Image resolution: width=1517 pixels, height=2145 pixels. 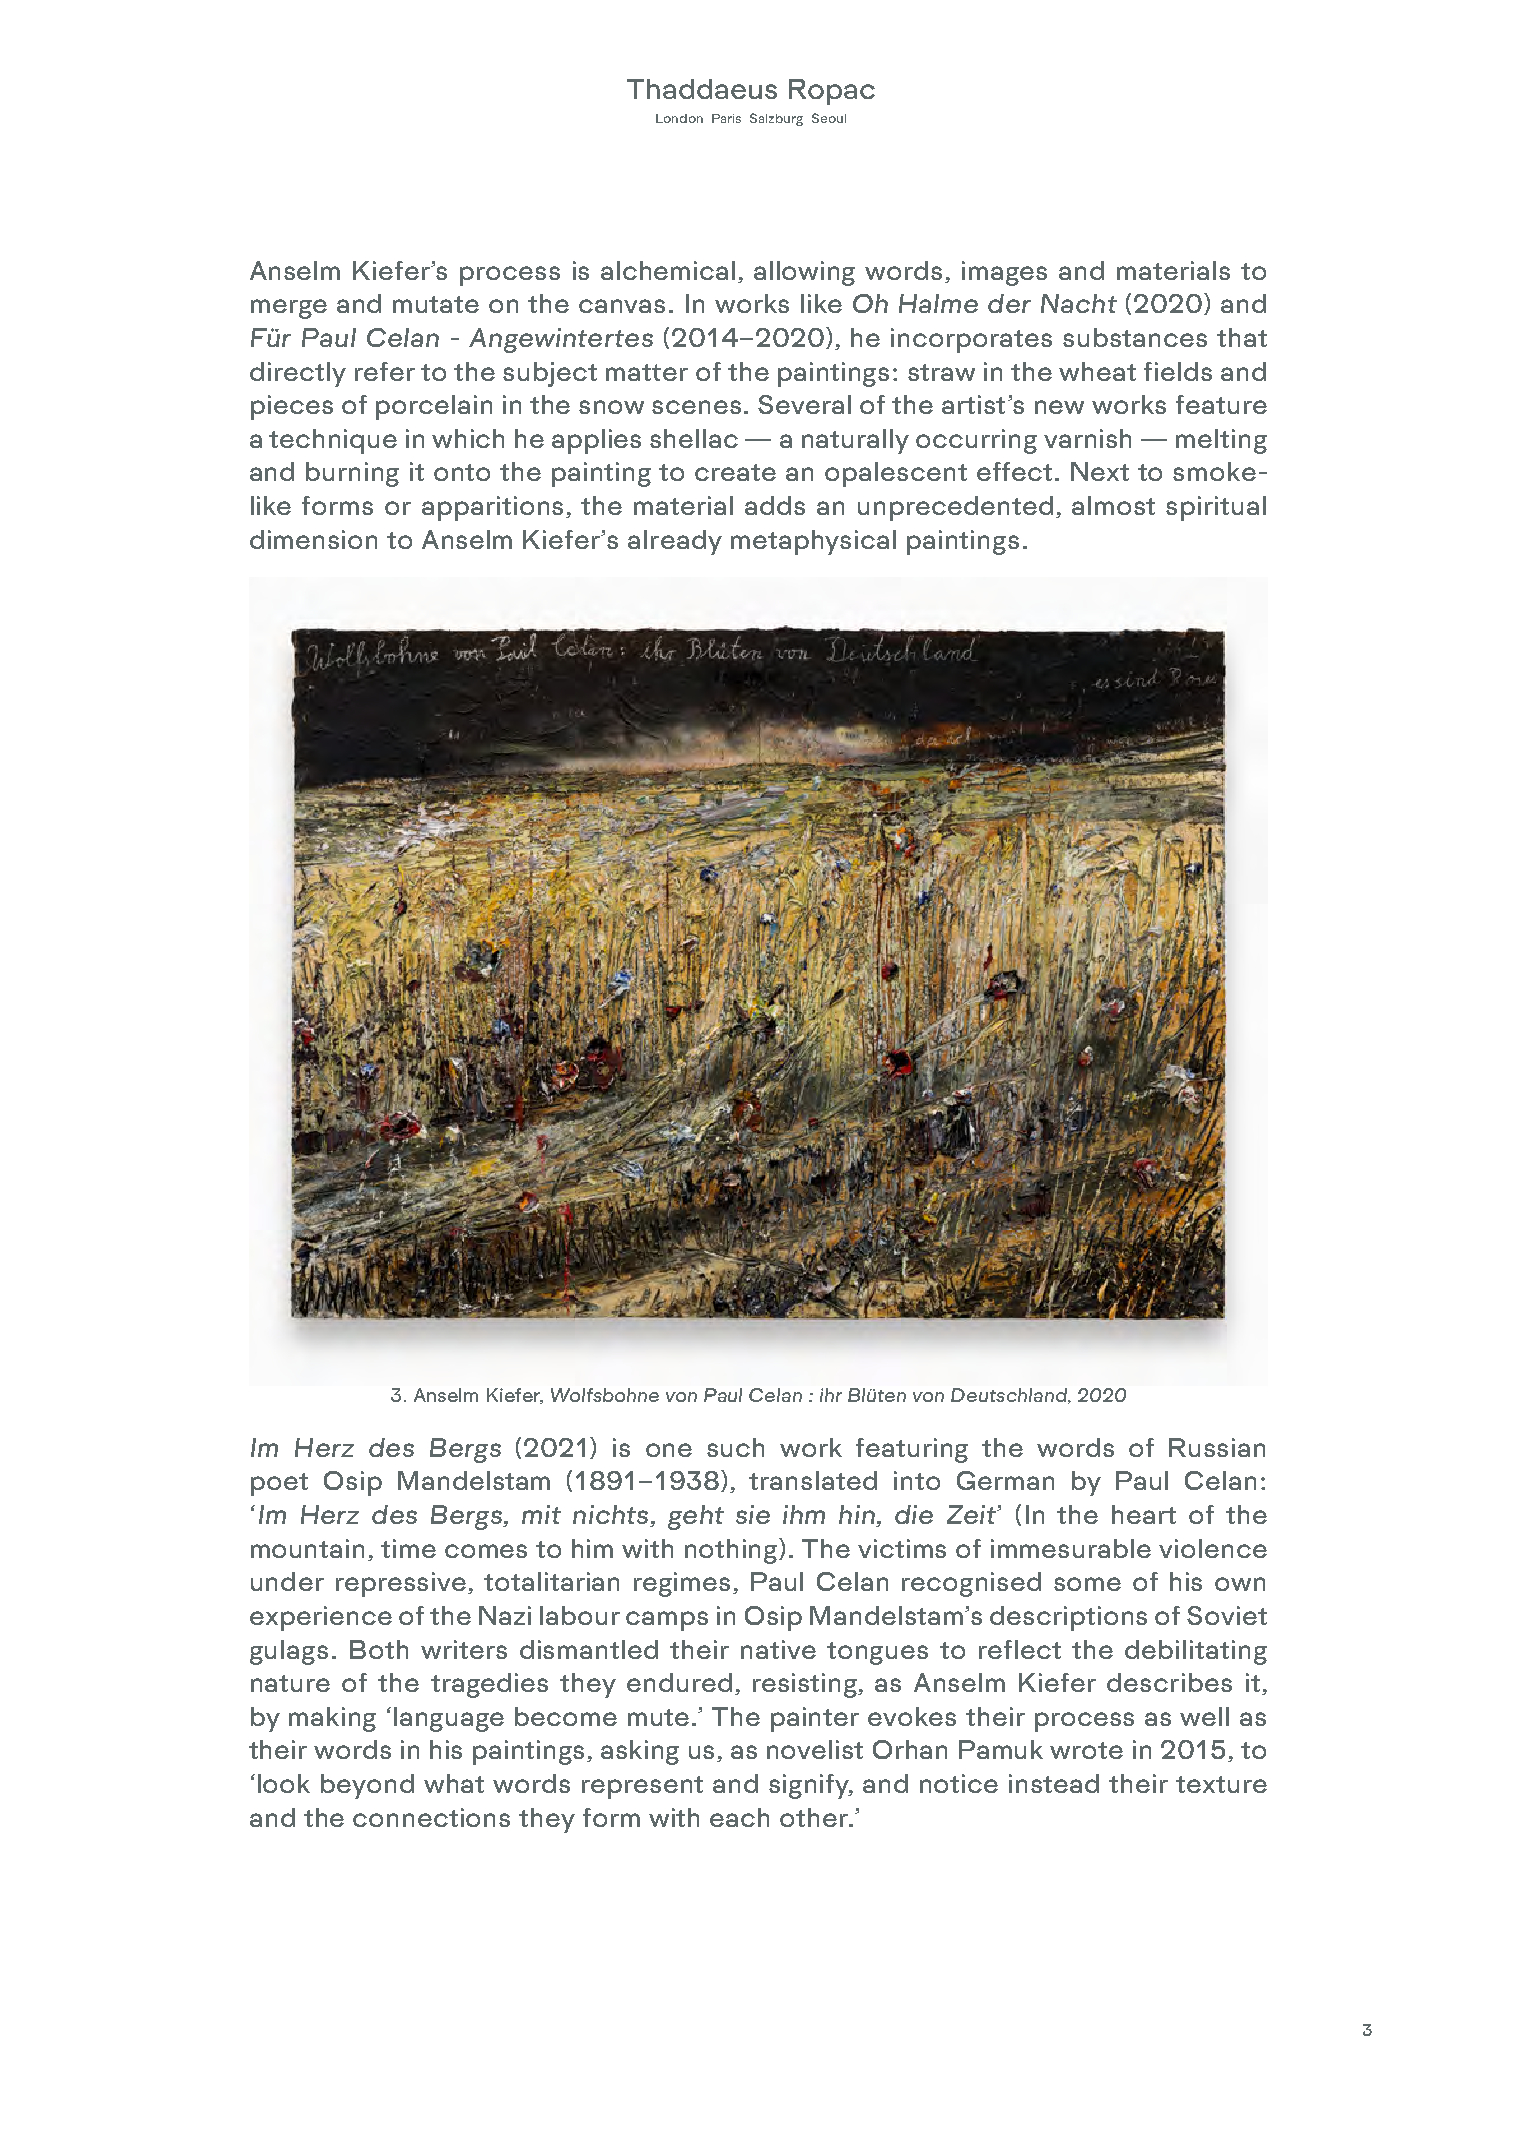 What do you see at coordinates (831, 1395) in the screenshot?
I see `ihr` at bounding box center [831, 1395].
